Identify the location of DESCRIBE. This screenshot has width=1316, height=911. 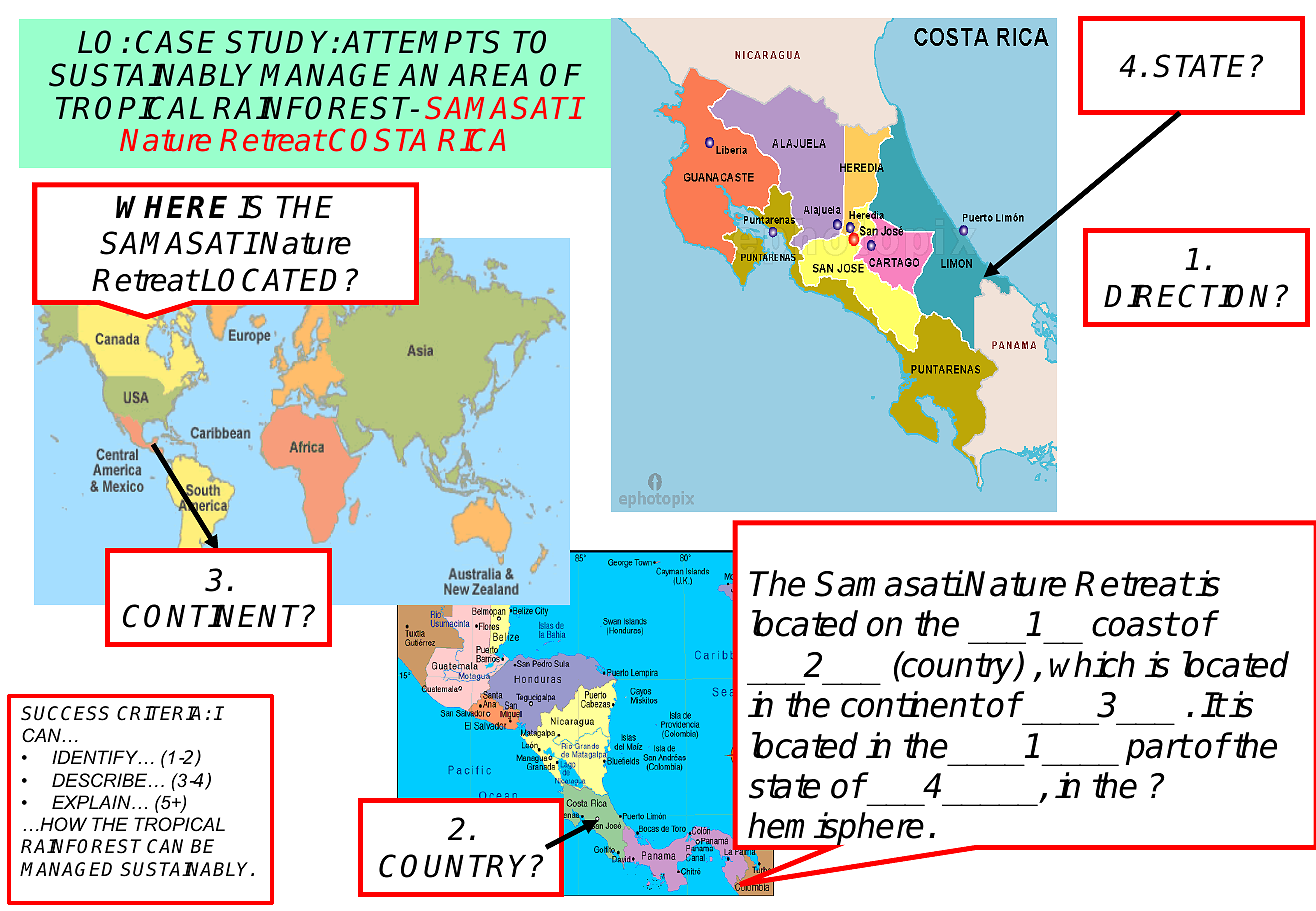
(101, 780).
